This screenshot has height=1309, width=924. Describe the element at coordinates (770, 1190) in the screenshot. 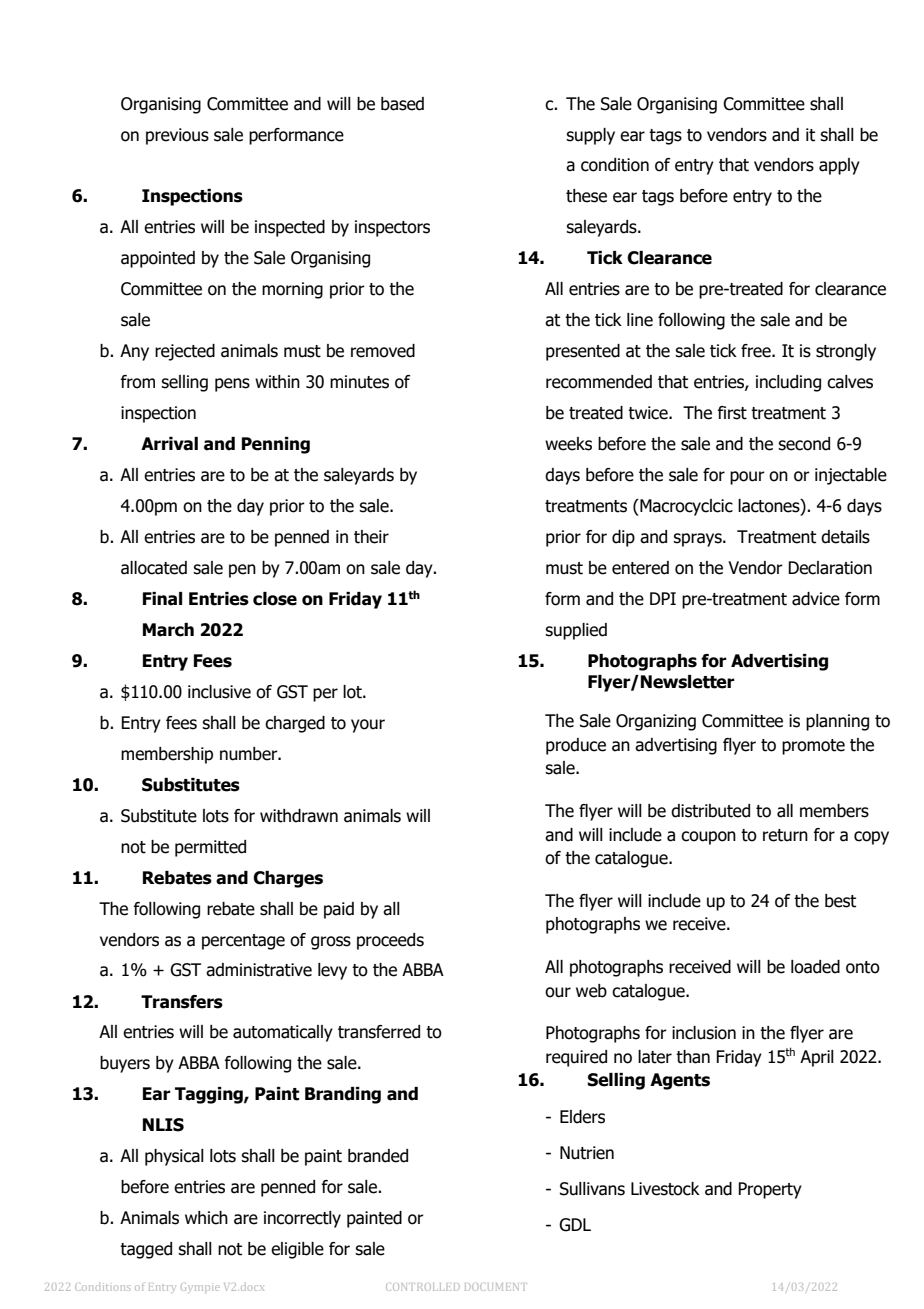

I see `Property` at that location.
